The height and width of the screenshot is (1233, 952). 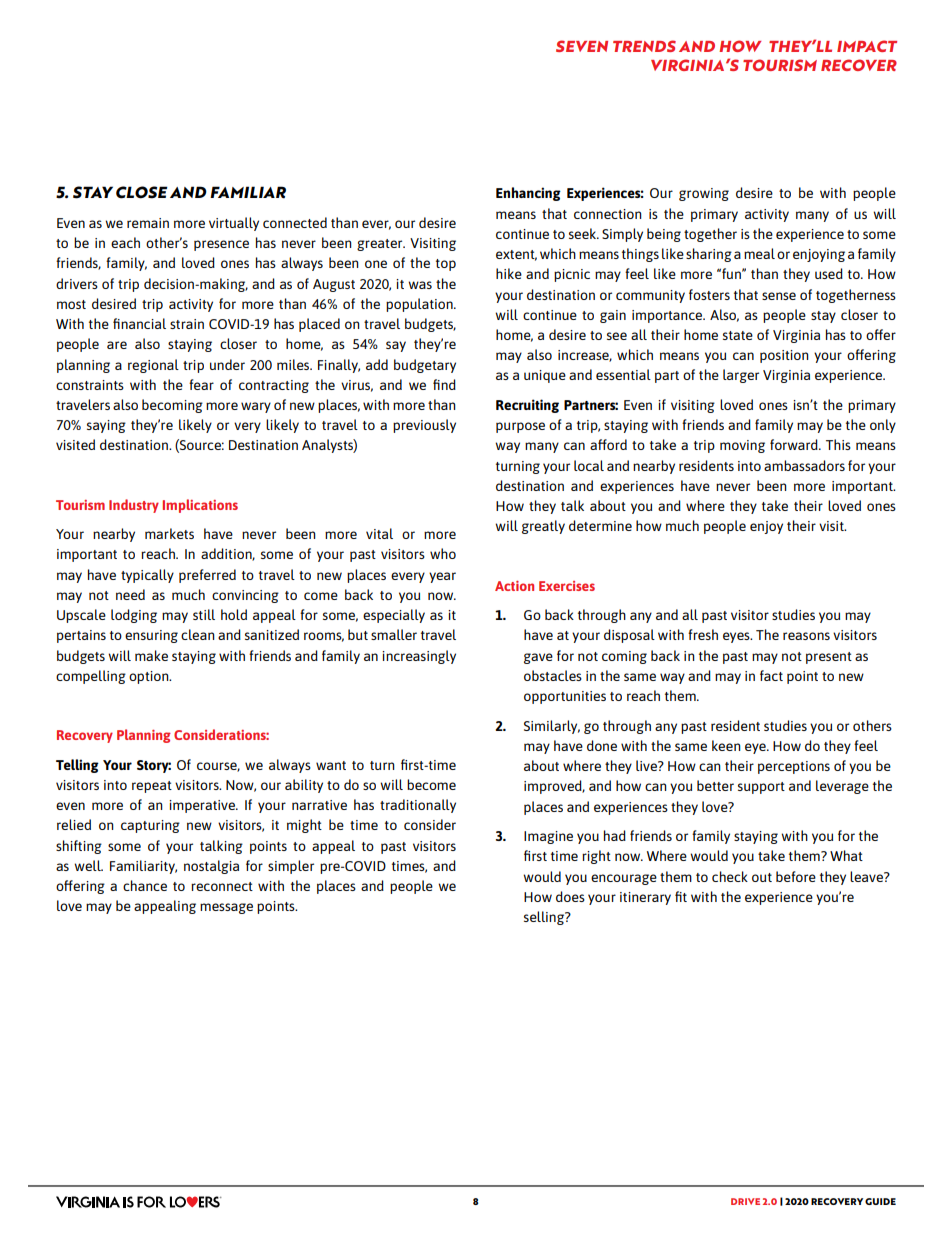 What do you see at coordinates (226, 908) in the screenshot?
I see `message` at bounding box center [226, 908].
